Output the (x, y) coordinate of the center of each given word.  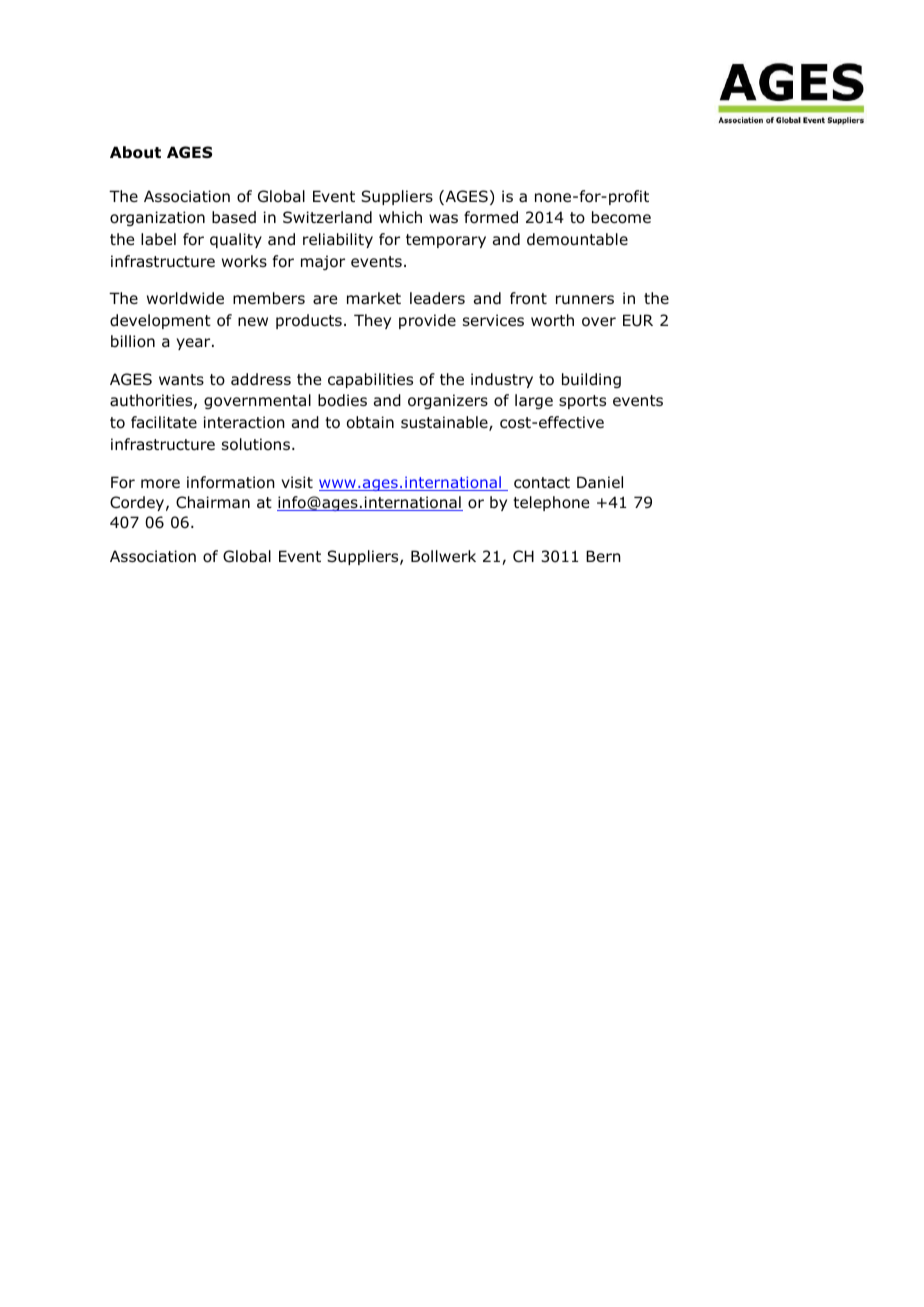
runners (585, 300)
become (621, 217)
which (400, 217)
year (194, 344)
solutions (256, 444)
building (591, 380)
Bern (603, 556)
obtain (370, 422)
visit (297, 482)
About (135, 152)
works (244, 261)
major (323, 262)
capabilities (370, 380)
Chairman (213, 502)
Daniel (600, 482)
